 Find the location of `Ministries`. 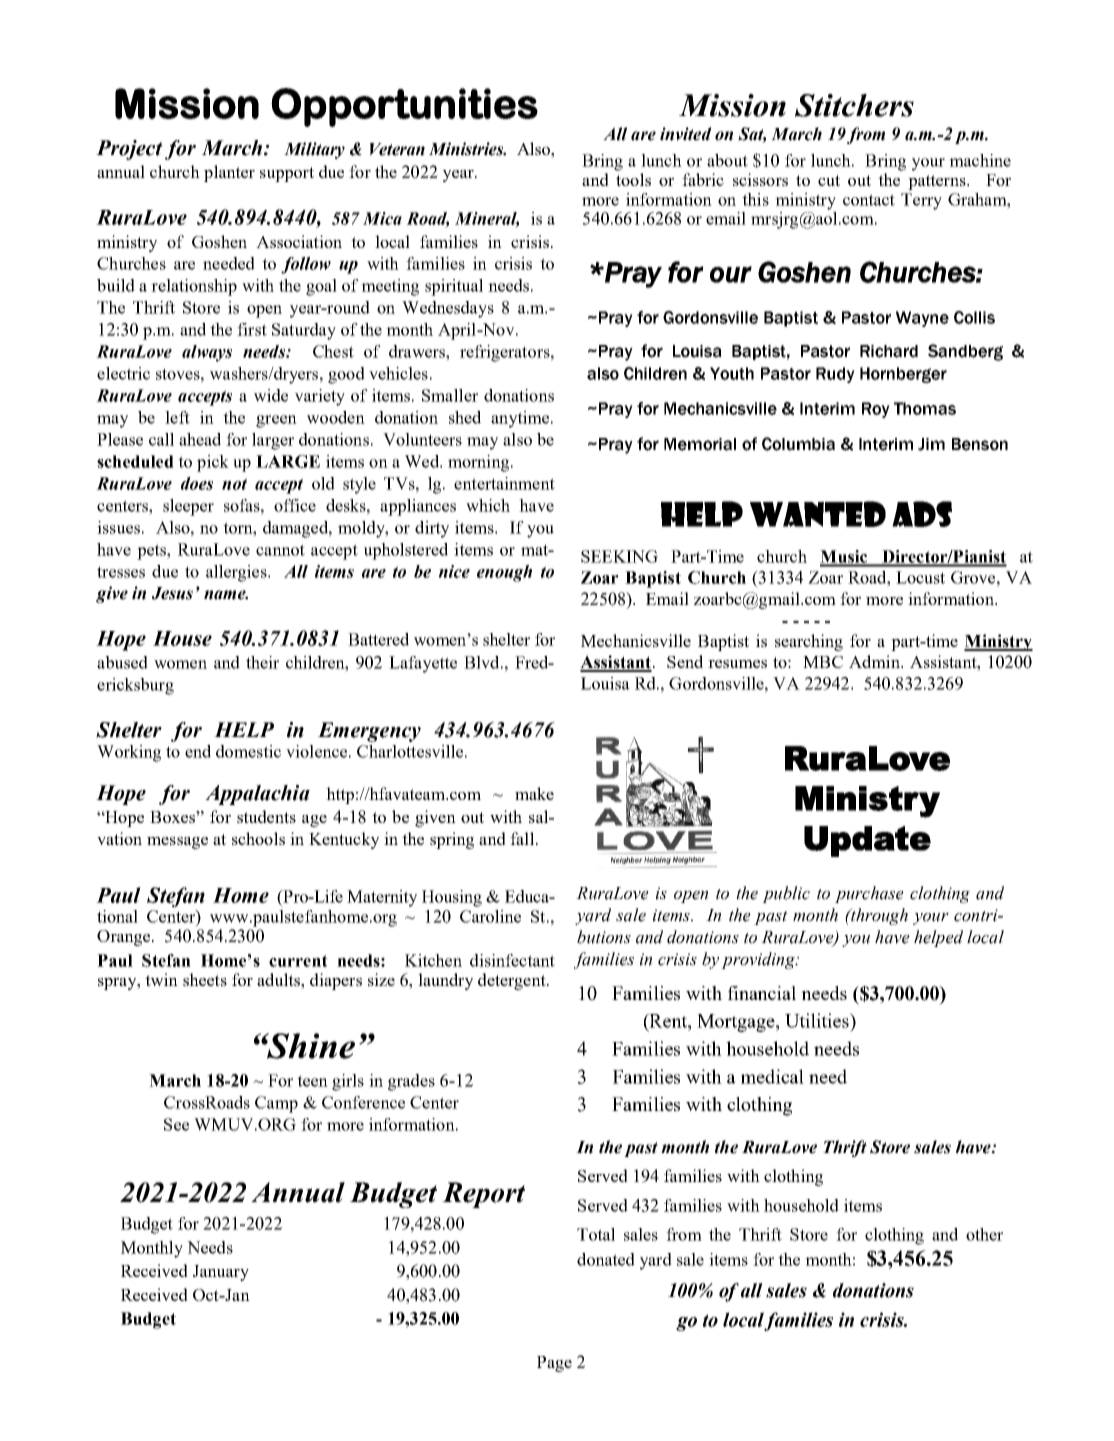

Ministries is located at coordinates (467, 149).
